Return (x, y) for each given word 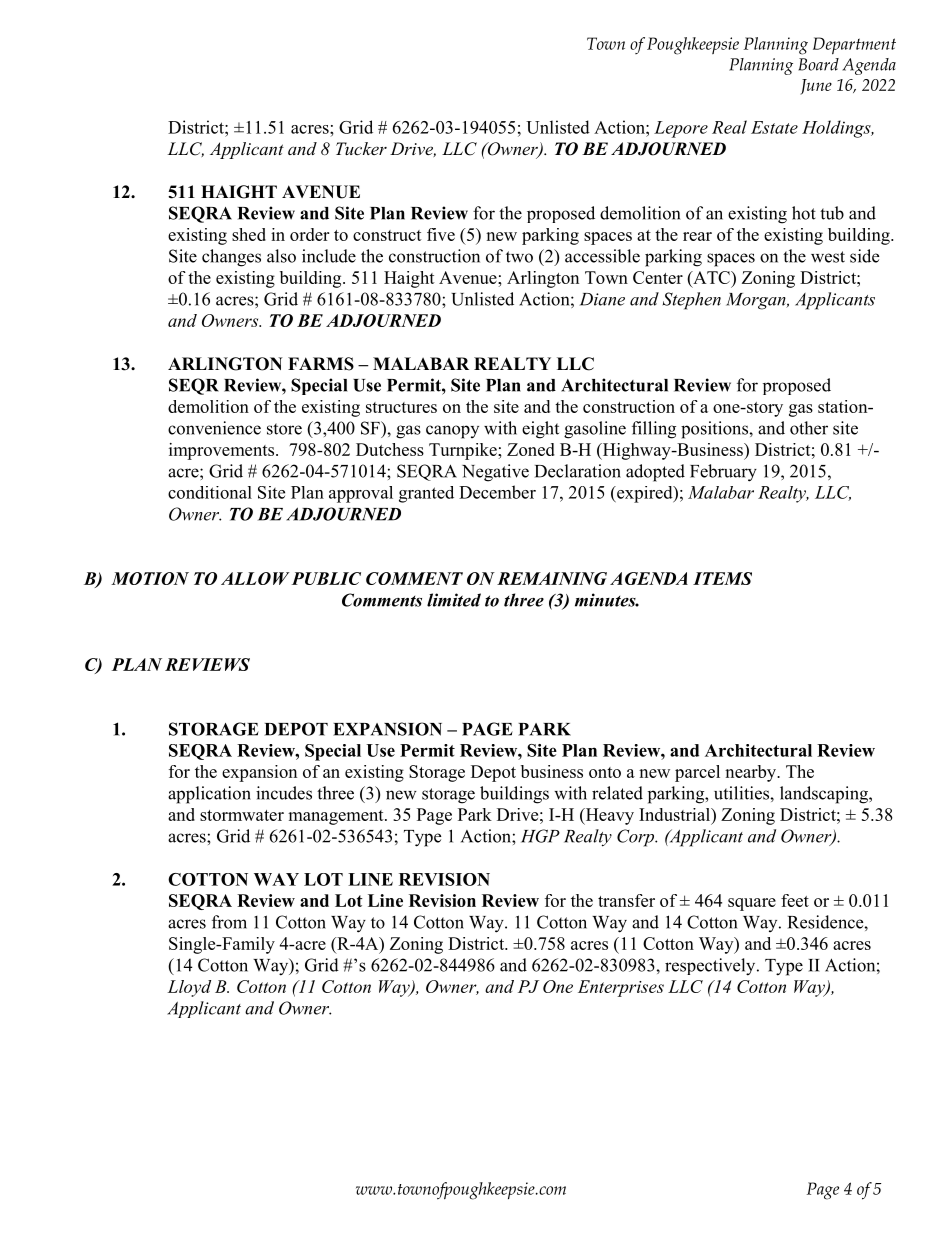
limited (454, 600)
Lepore (681, 129)
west (828, 257)
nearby (751, 773)
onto (605, 772)
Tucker (361, 148)
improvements (223, 451)
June (816, 87)
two (519, 257)
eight (540, 430)
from (229, 922)
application (209, 795)
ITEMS (722, 578)
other (809, 428)
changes (231, 258)
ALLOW (255, 578)
